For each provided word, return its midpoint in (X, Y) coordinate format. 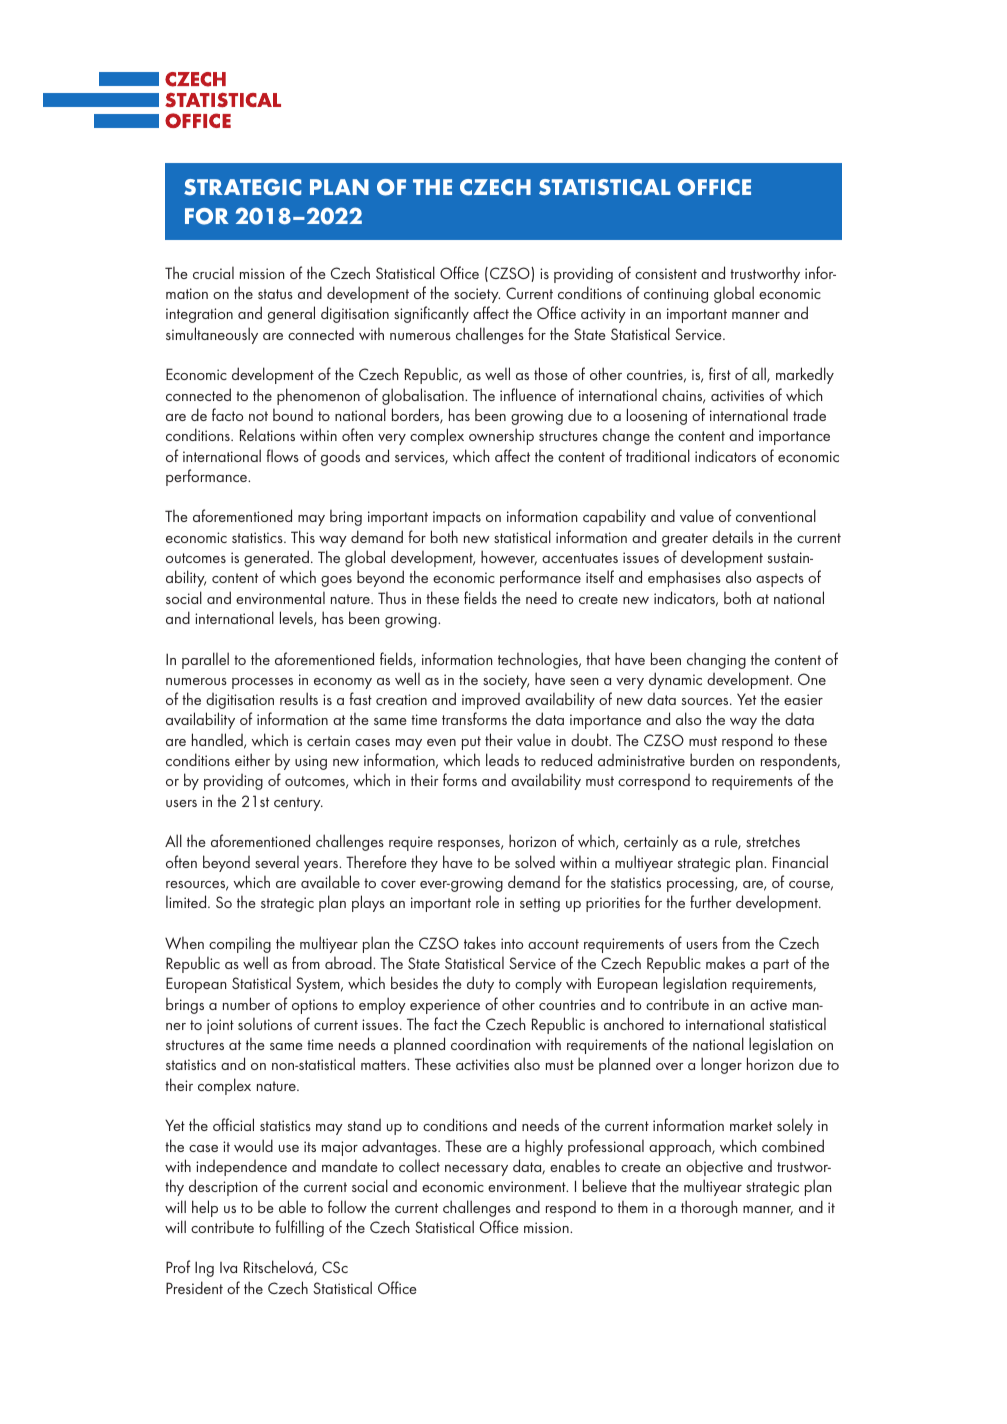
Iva (228, 1267)
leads (502, 759)
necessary (476, 1170)
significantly (431, 314)
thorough (709, 1208)
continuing (676, 295)
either (252, 759)
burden (712, 759)
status (275, 294)
